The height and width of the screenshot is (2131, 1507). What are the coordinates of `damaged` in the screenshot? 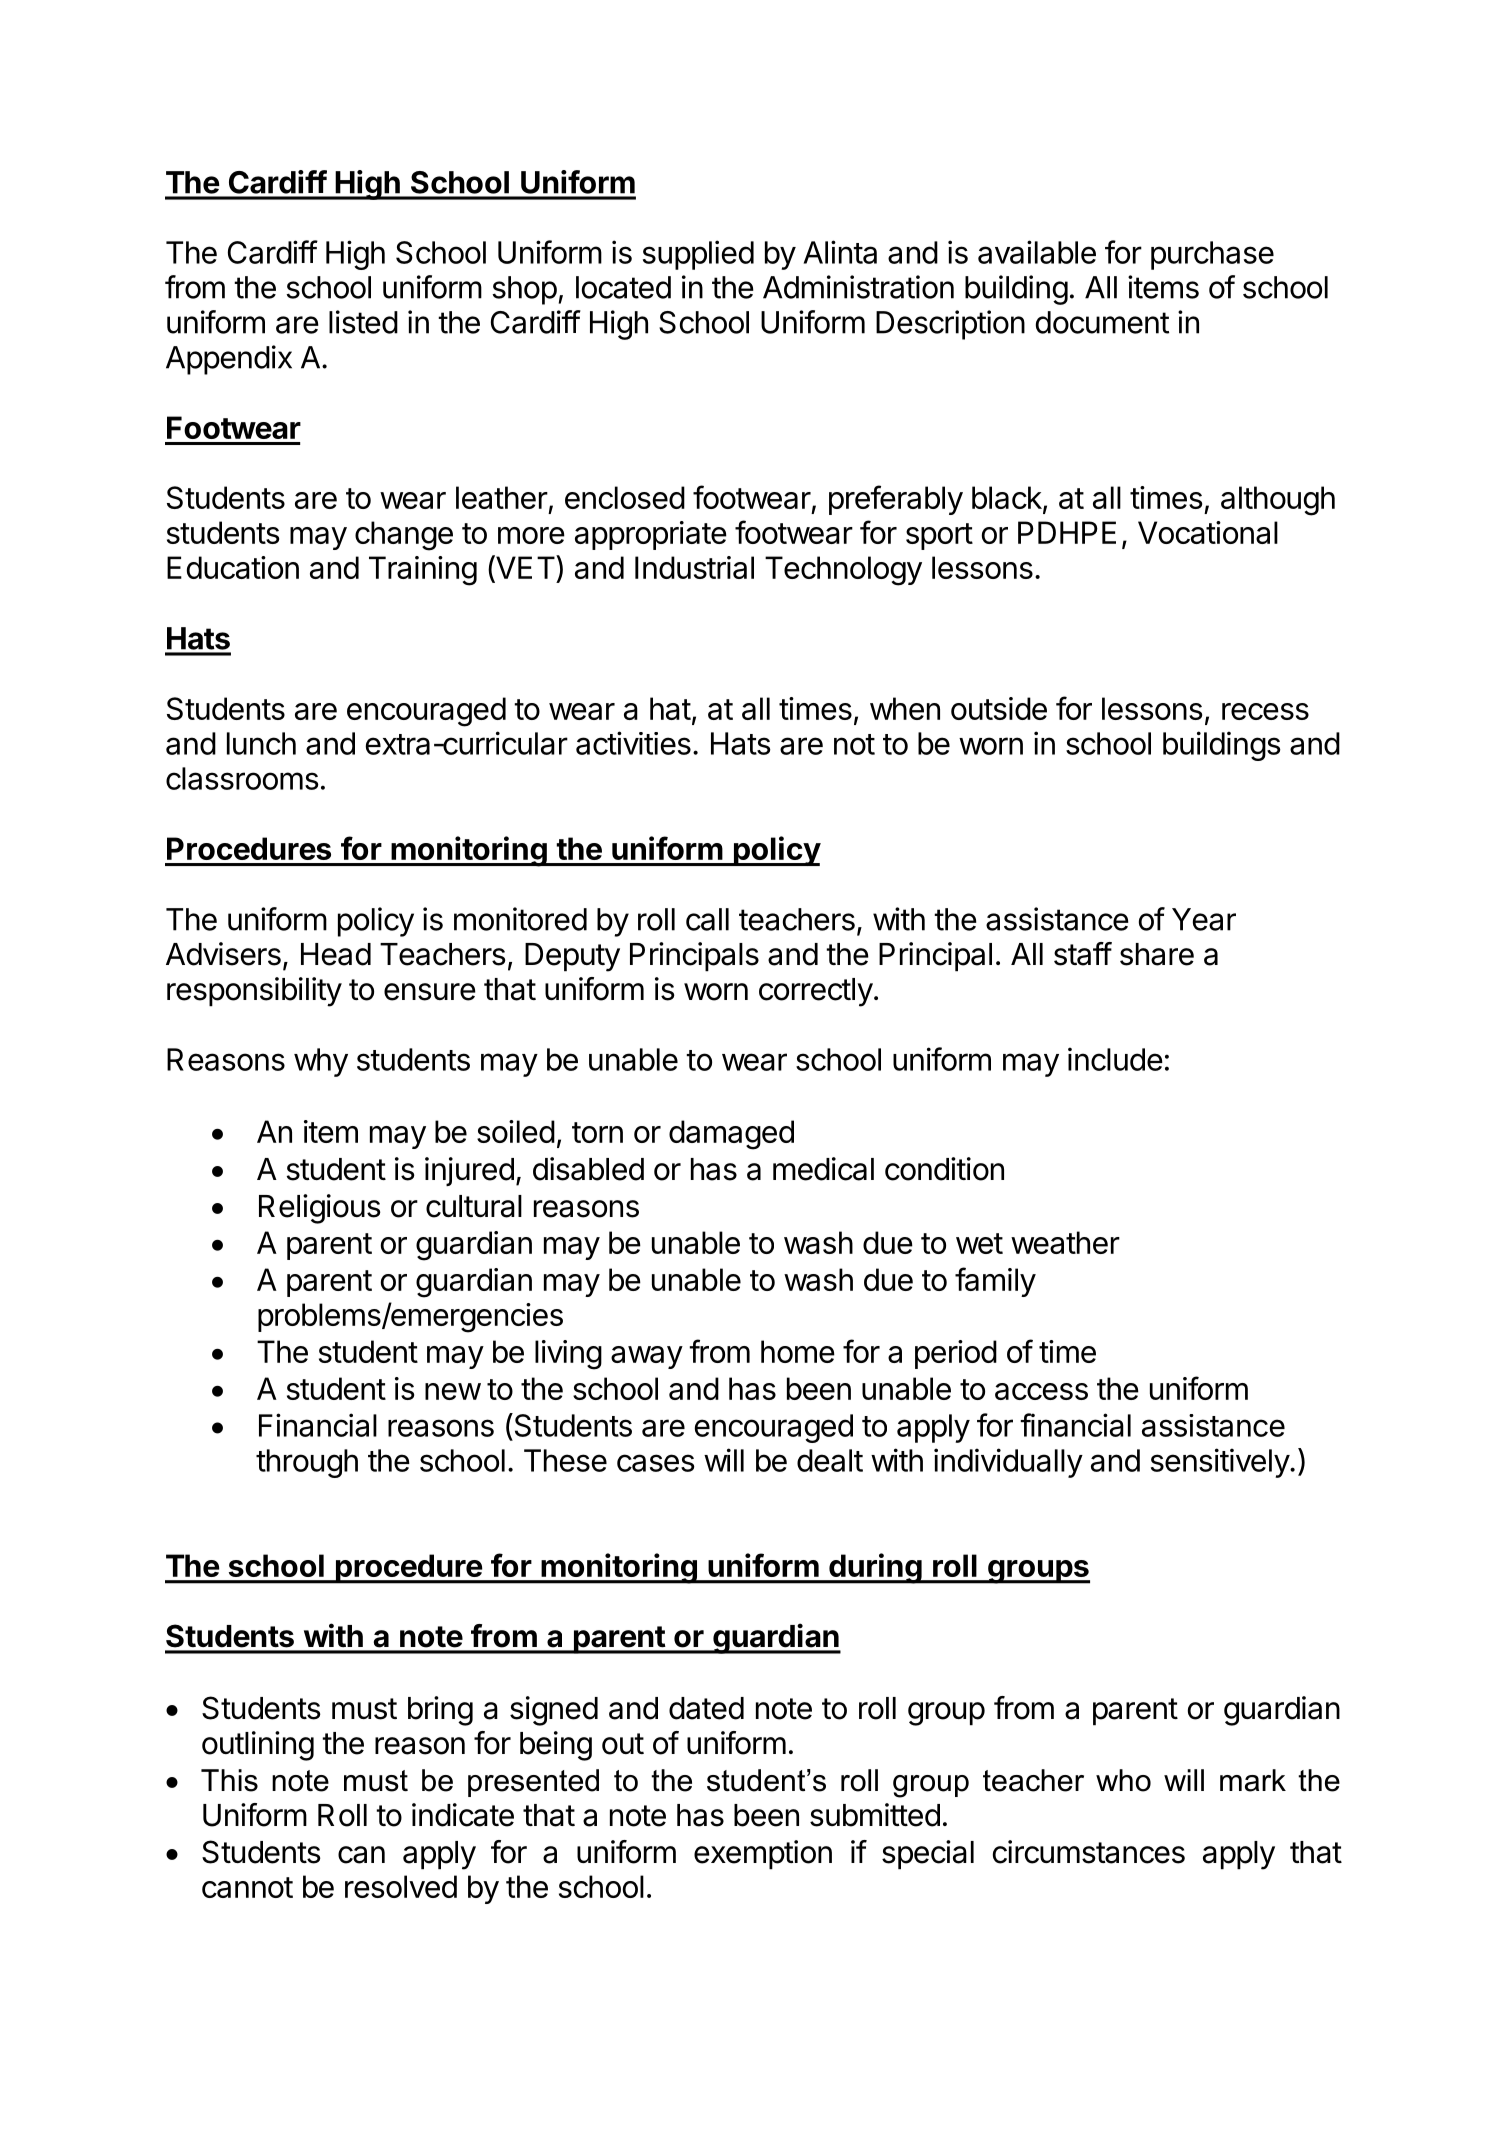 It's located at (731, 1135).
